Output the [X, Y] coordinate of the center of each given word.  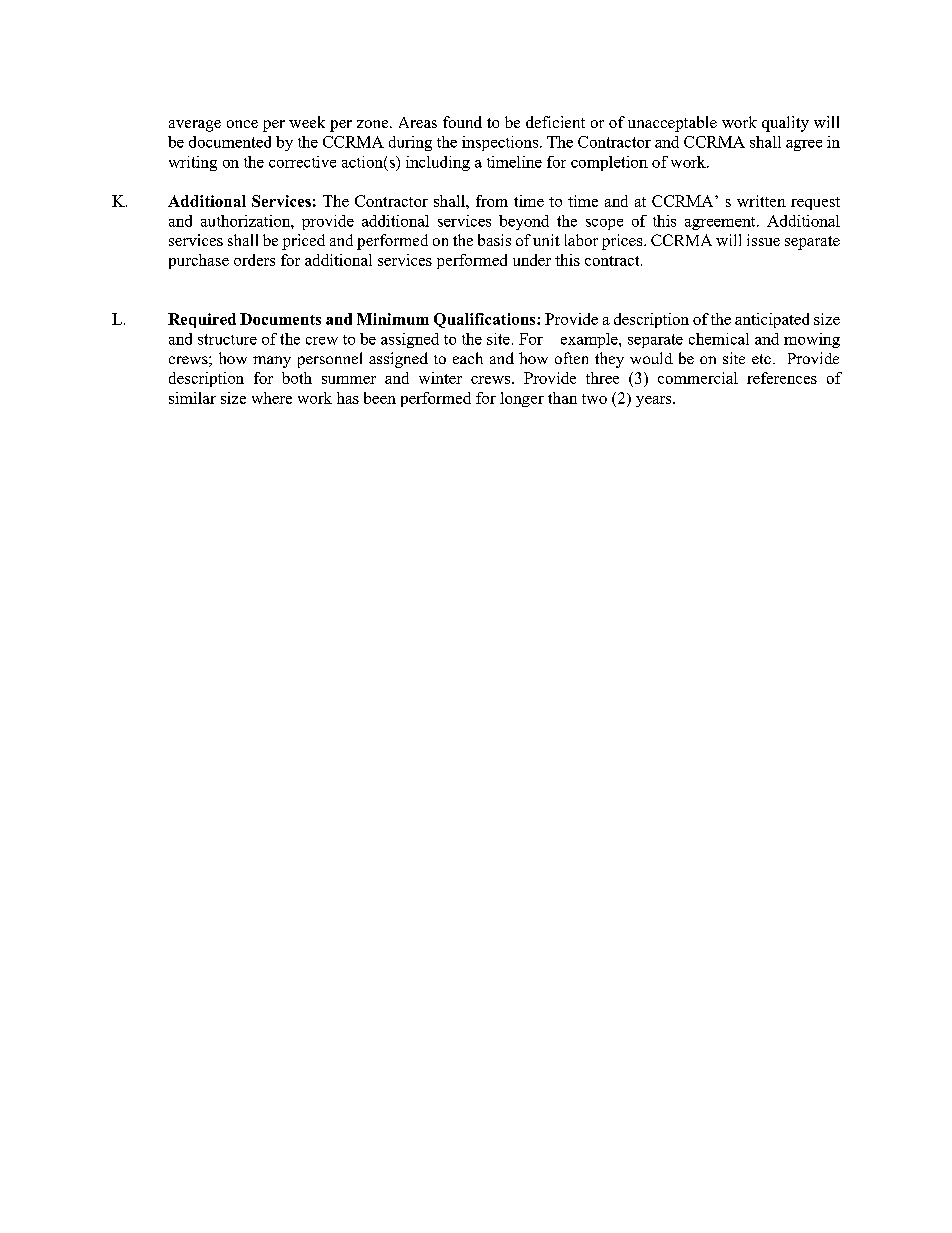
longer [522, 399]
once [242, 124]
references [782, 378]
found [462, 122]
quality [785, 124]
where [272, 398]
